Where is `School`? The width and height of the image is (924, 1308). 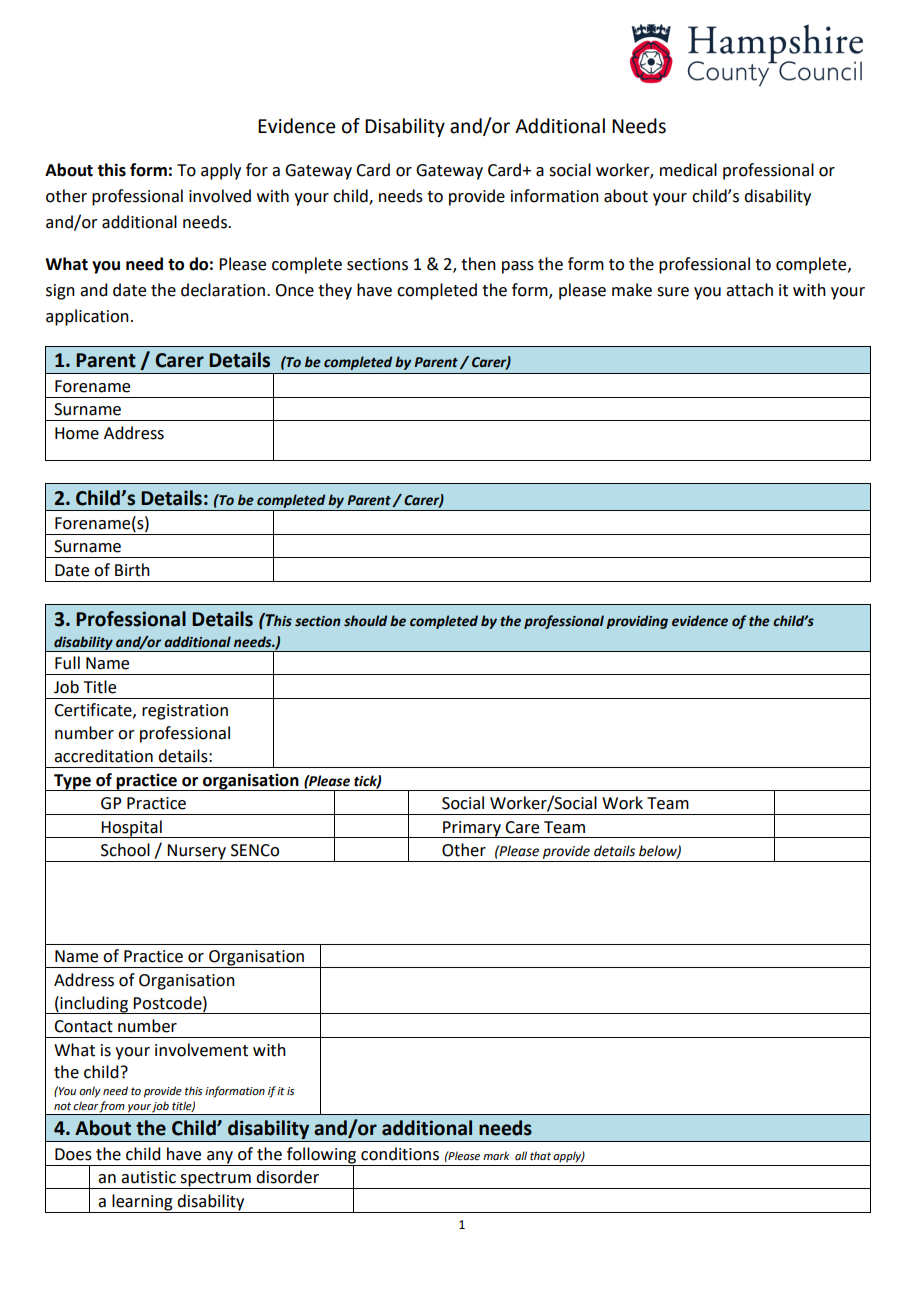 School is located at coordinates (125, 850).
